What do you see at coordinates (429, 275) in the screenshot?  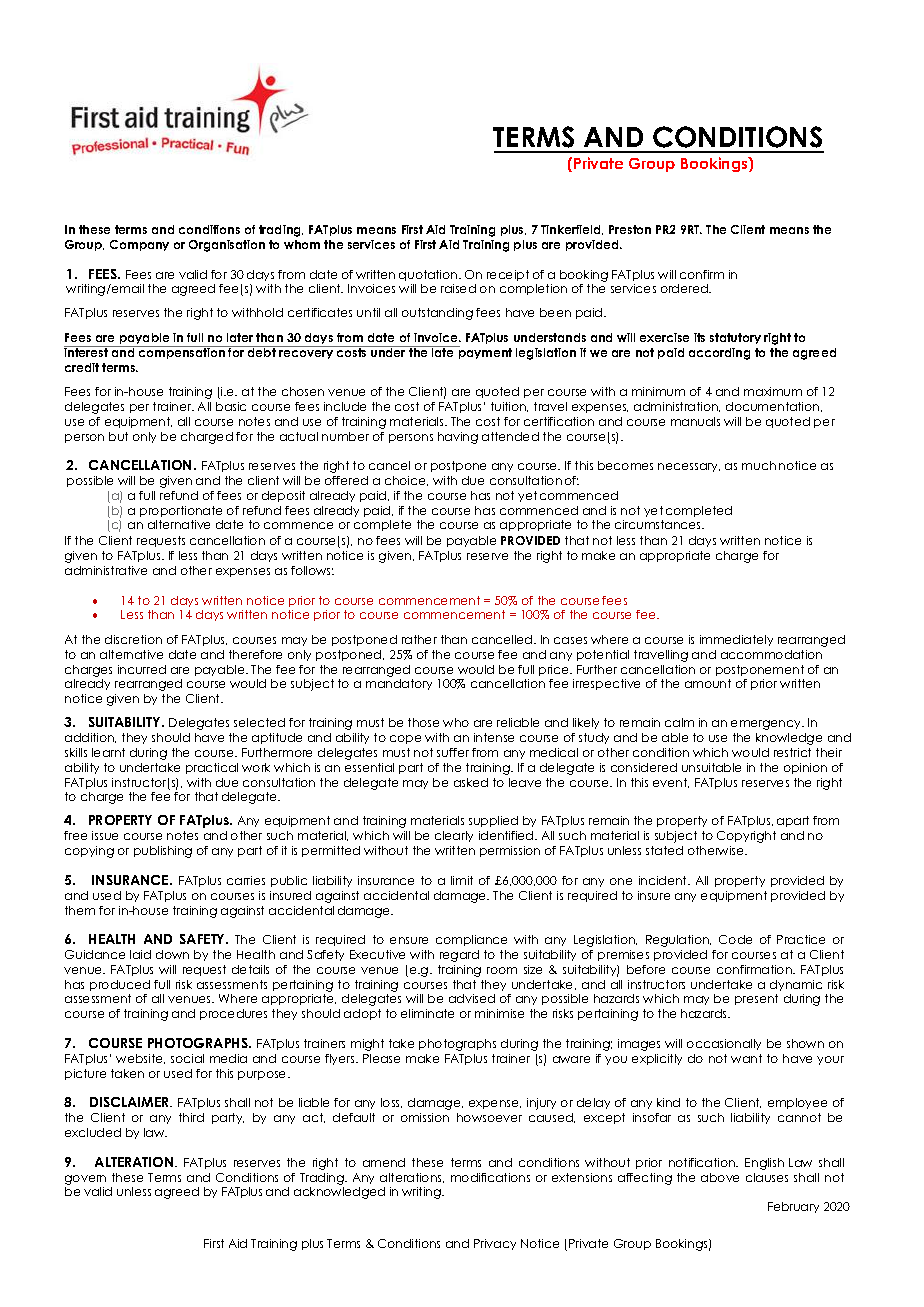 I see `quotation` at bounding box center [429, 275].
